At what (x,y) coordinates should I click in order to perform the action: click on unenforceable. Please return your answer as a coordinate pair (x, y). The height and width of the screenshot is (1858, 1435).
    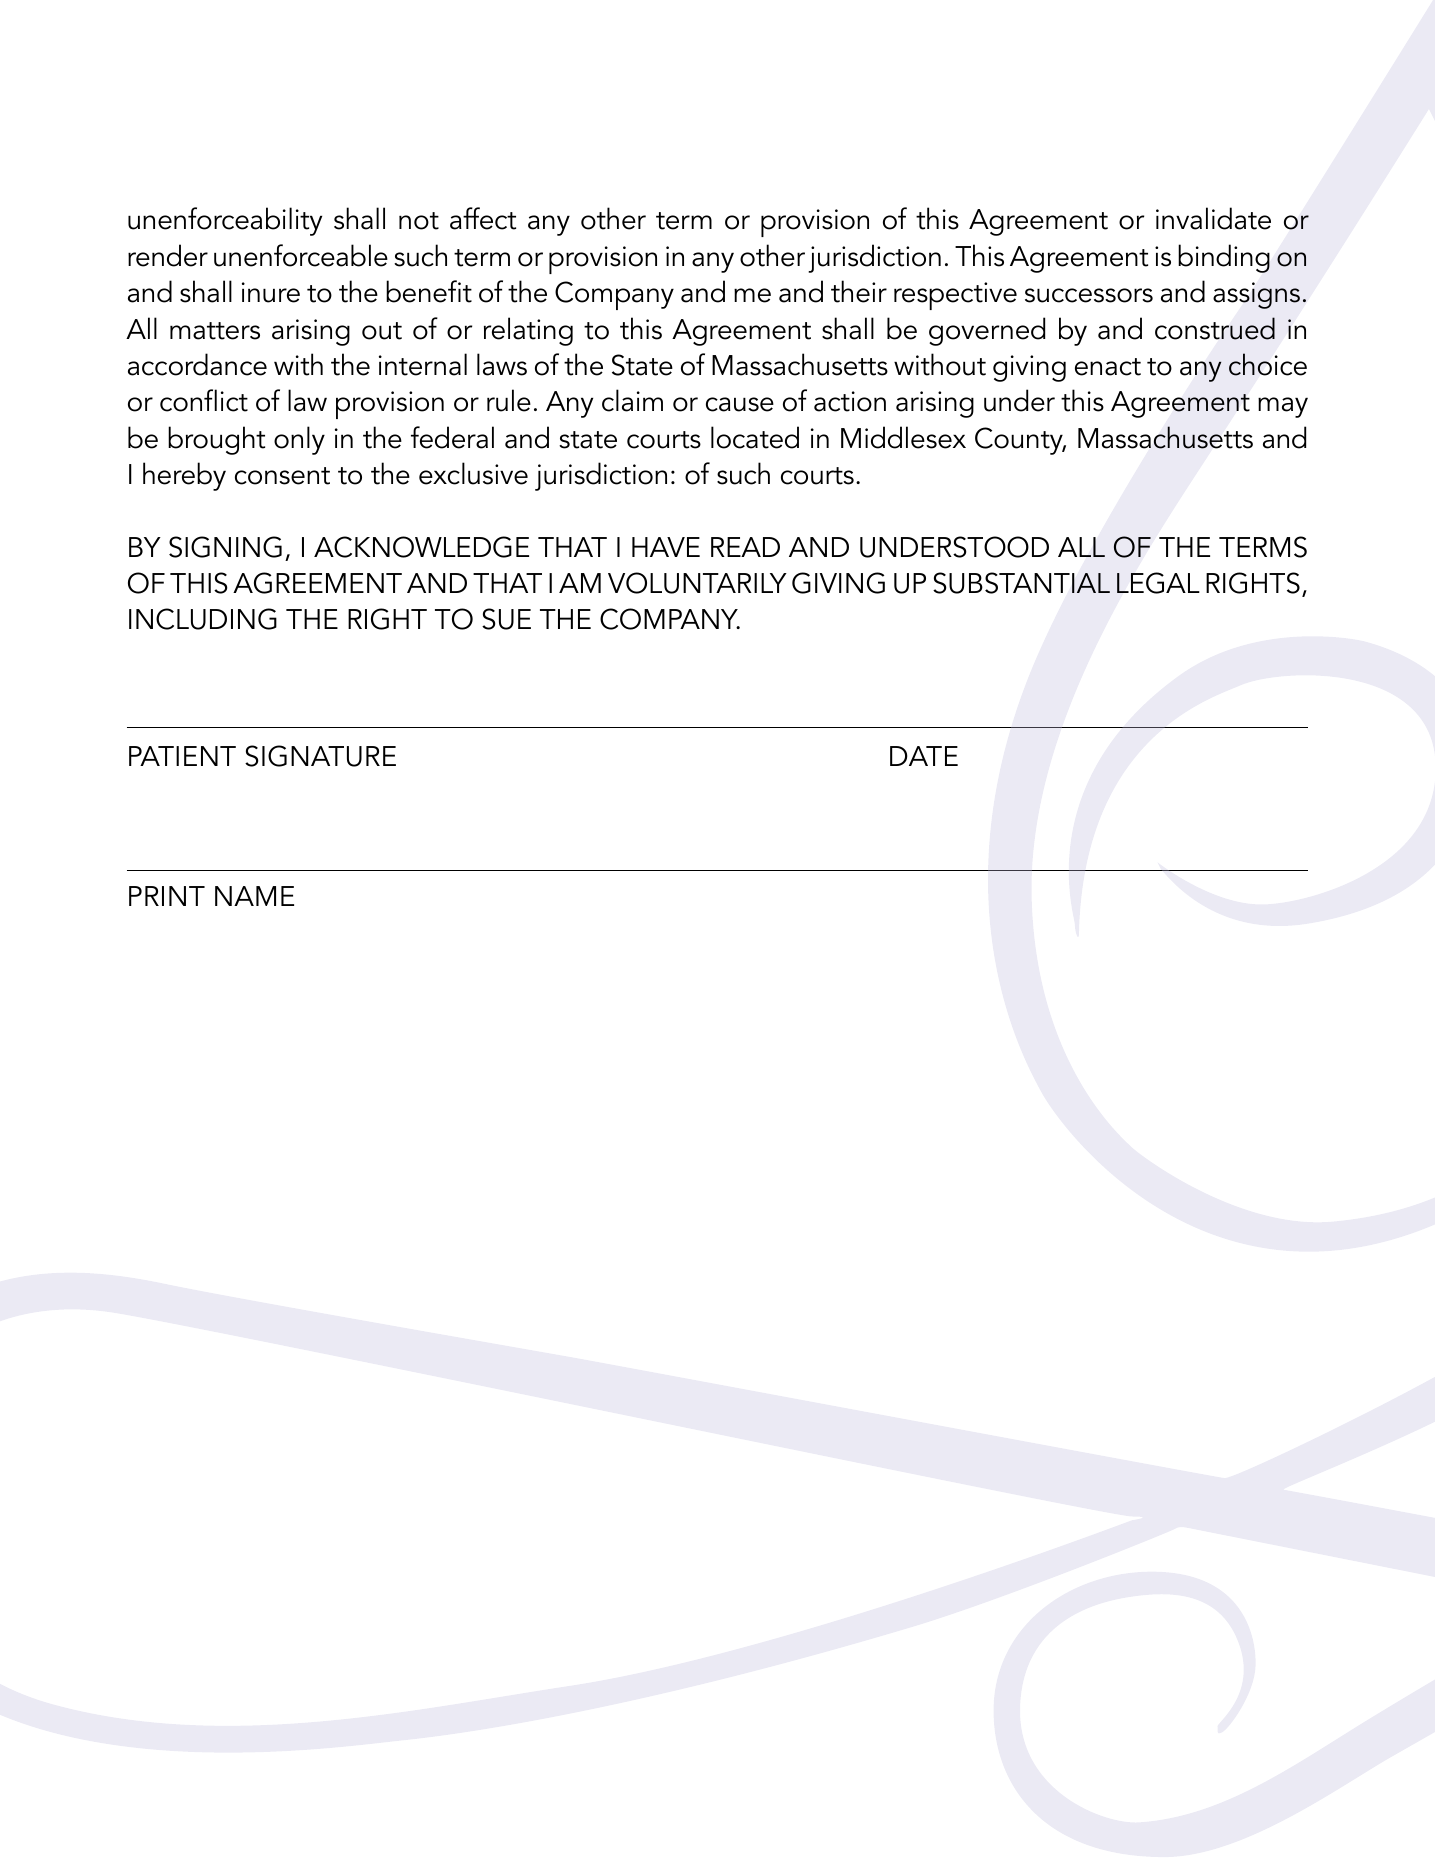
    Looking at the image, I should click on (301, 255).
